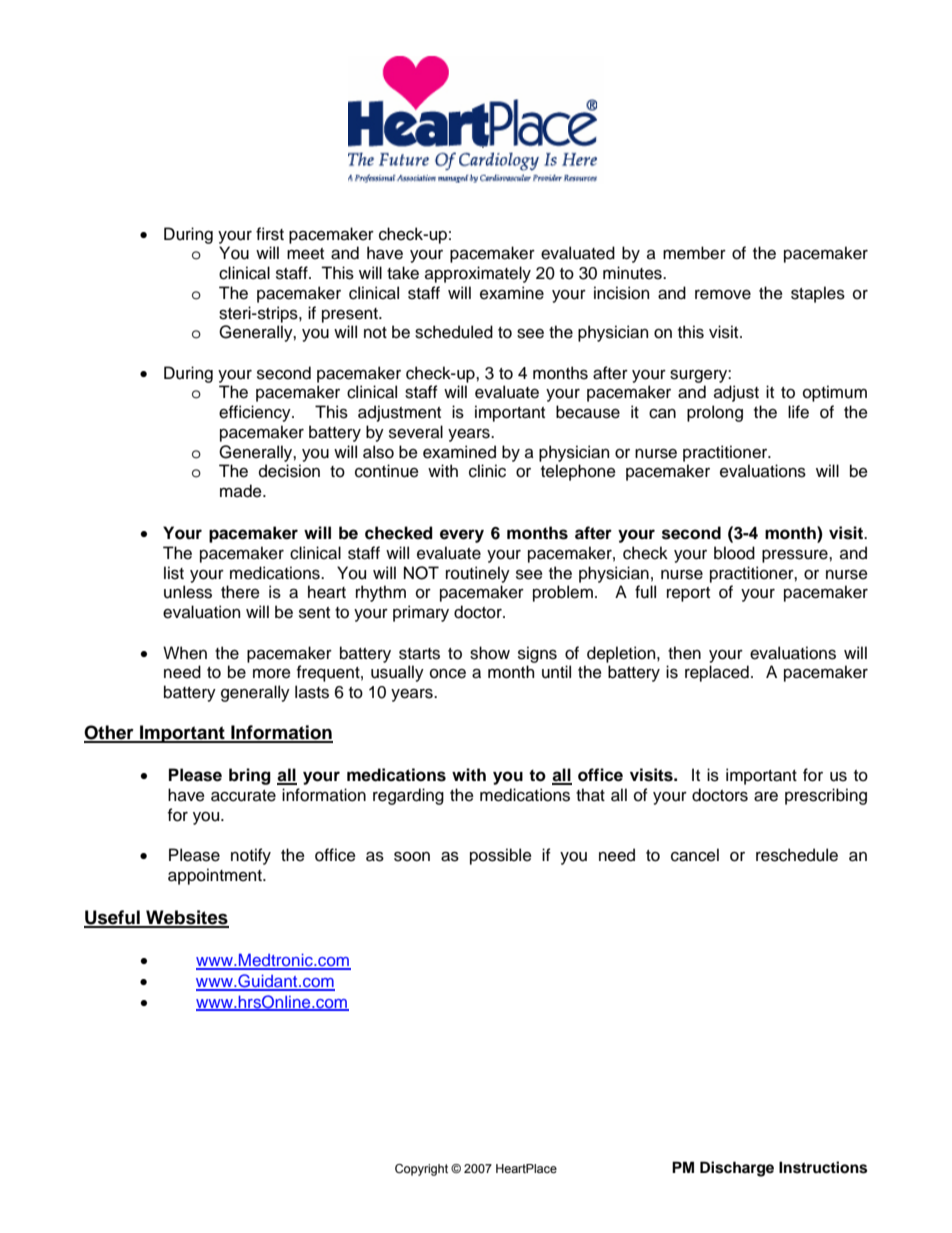  Describe the element at coordinates (421, 1170) in the screenshot. I see `Copyright` at that location.
